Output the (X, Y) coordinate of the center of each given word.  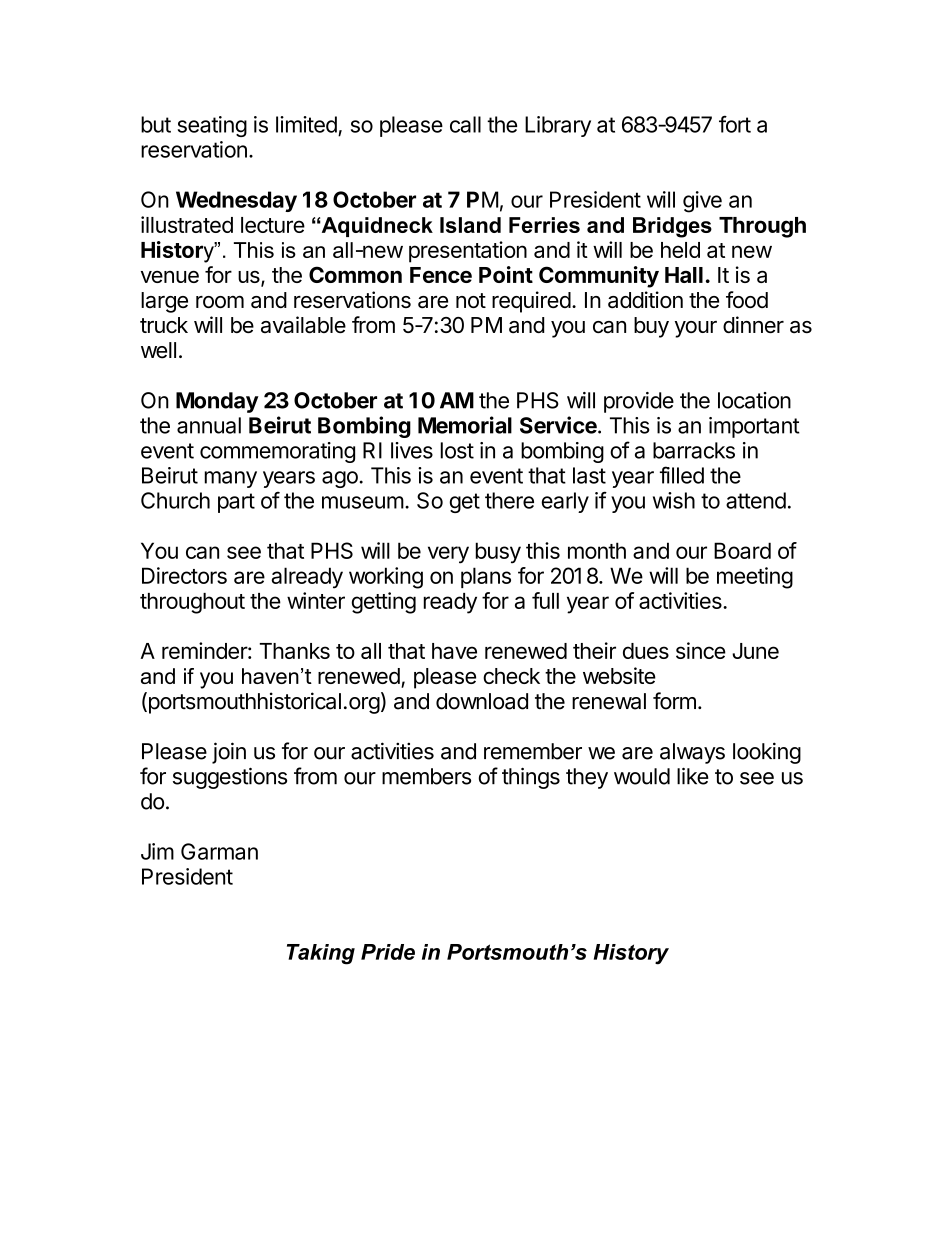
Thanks (294, 651)
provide (639, 402)
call (465, 124)
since (701, 650)
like (693, 776)
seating (212, 126)
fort (735, 124)
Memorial (465, 425)
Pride (388, 952)
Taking (321, 954)
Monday (217, 402)
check (511, 676)
